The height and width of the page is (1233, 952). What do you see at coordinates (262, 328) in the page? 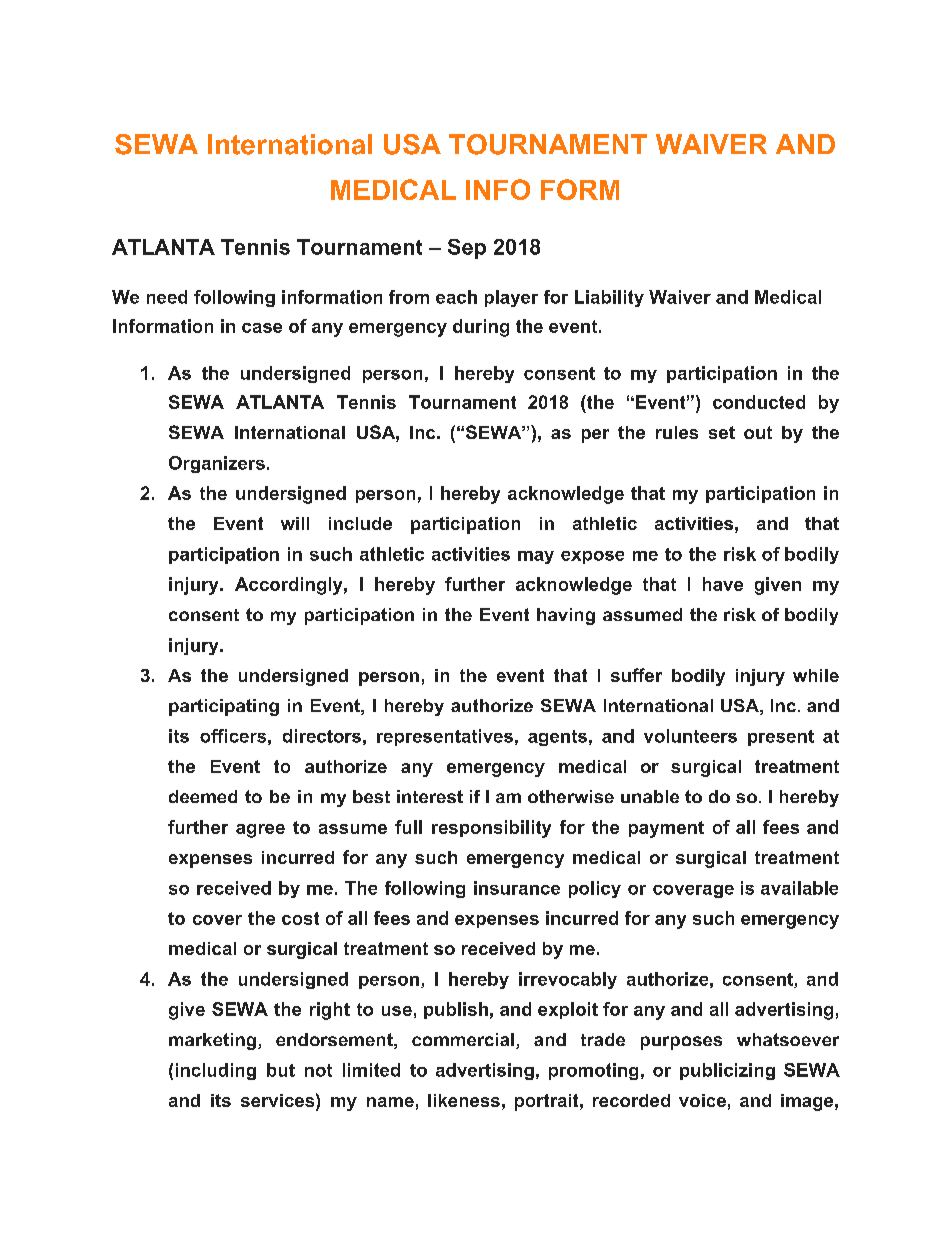
I see `case` at bounding box center [262, 328].
